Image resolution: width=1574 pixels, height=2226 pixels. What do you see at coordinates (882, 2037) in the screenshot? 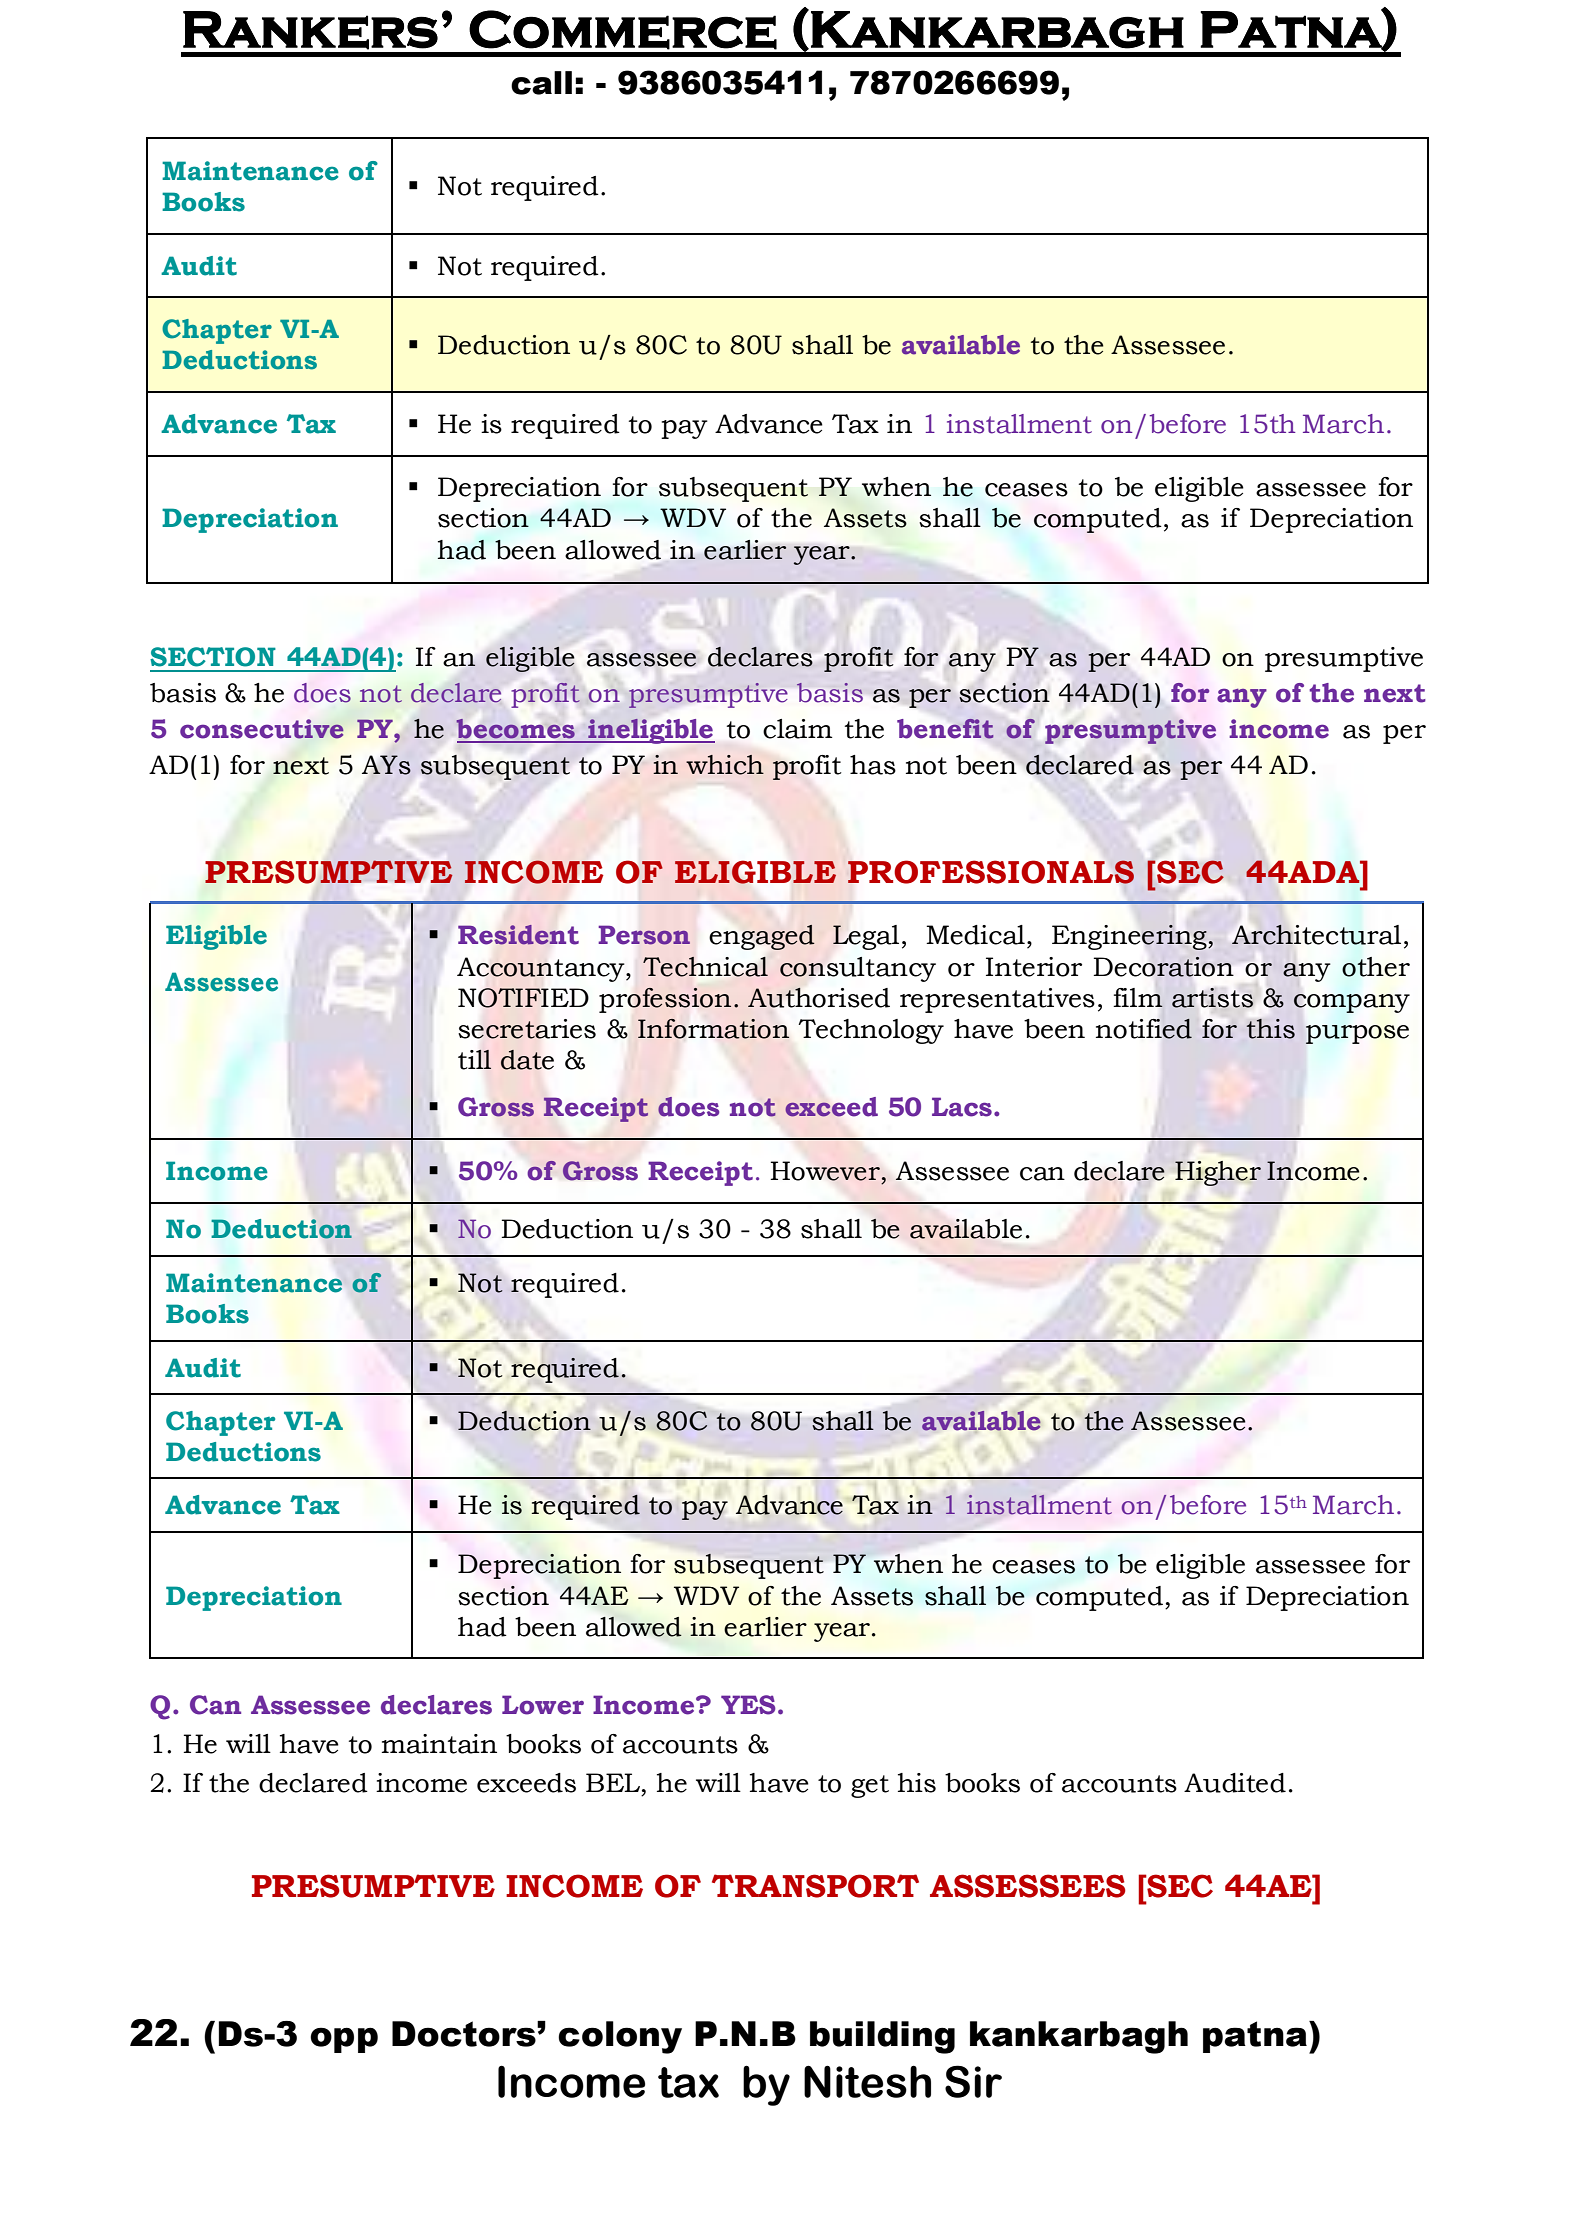
I see `building` at bounding box center [882, 2037].
